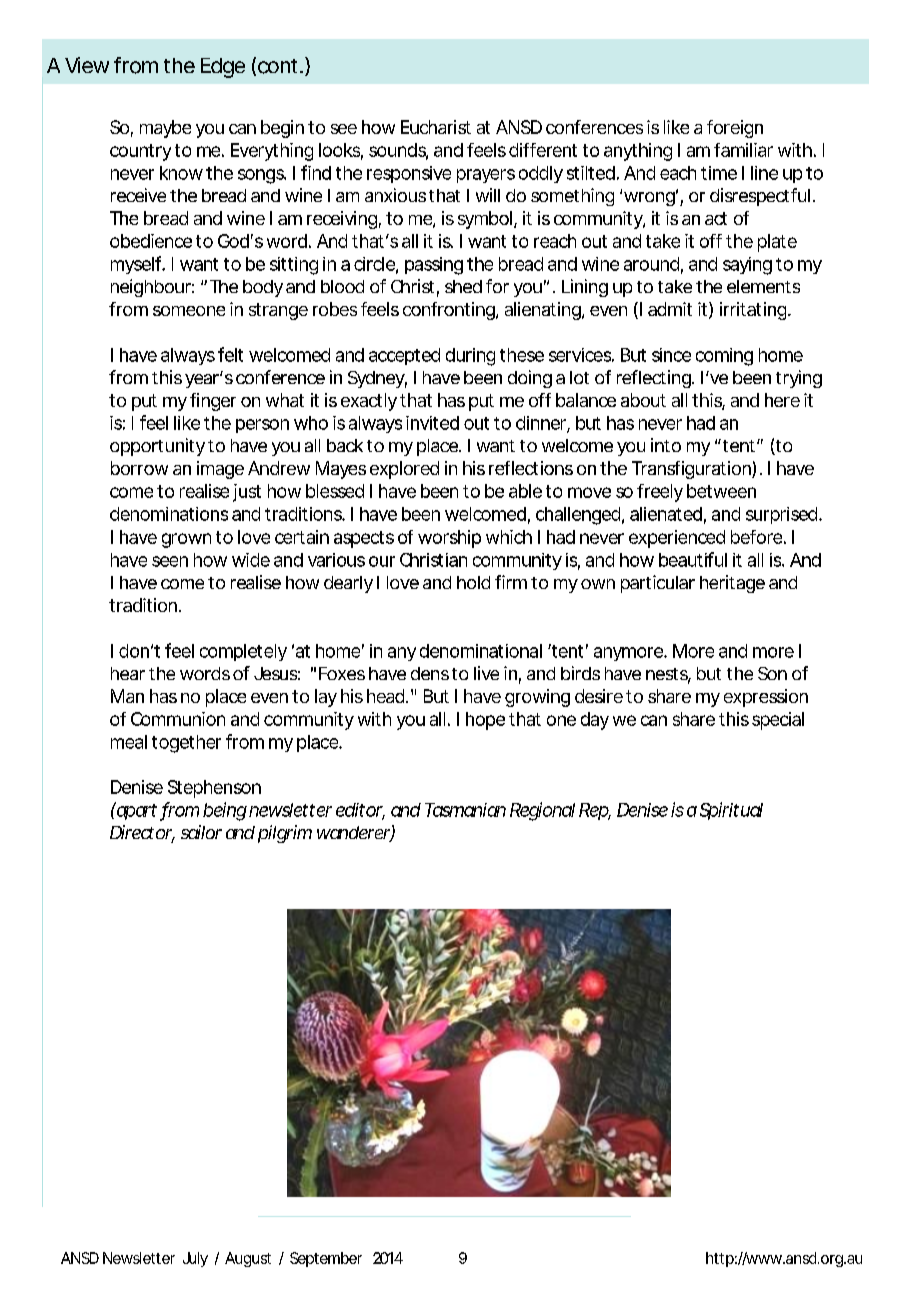  What do you see at coordinates (243, 652) in the document?
I see `completely` at bounding box center [243, 652].
